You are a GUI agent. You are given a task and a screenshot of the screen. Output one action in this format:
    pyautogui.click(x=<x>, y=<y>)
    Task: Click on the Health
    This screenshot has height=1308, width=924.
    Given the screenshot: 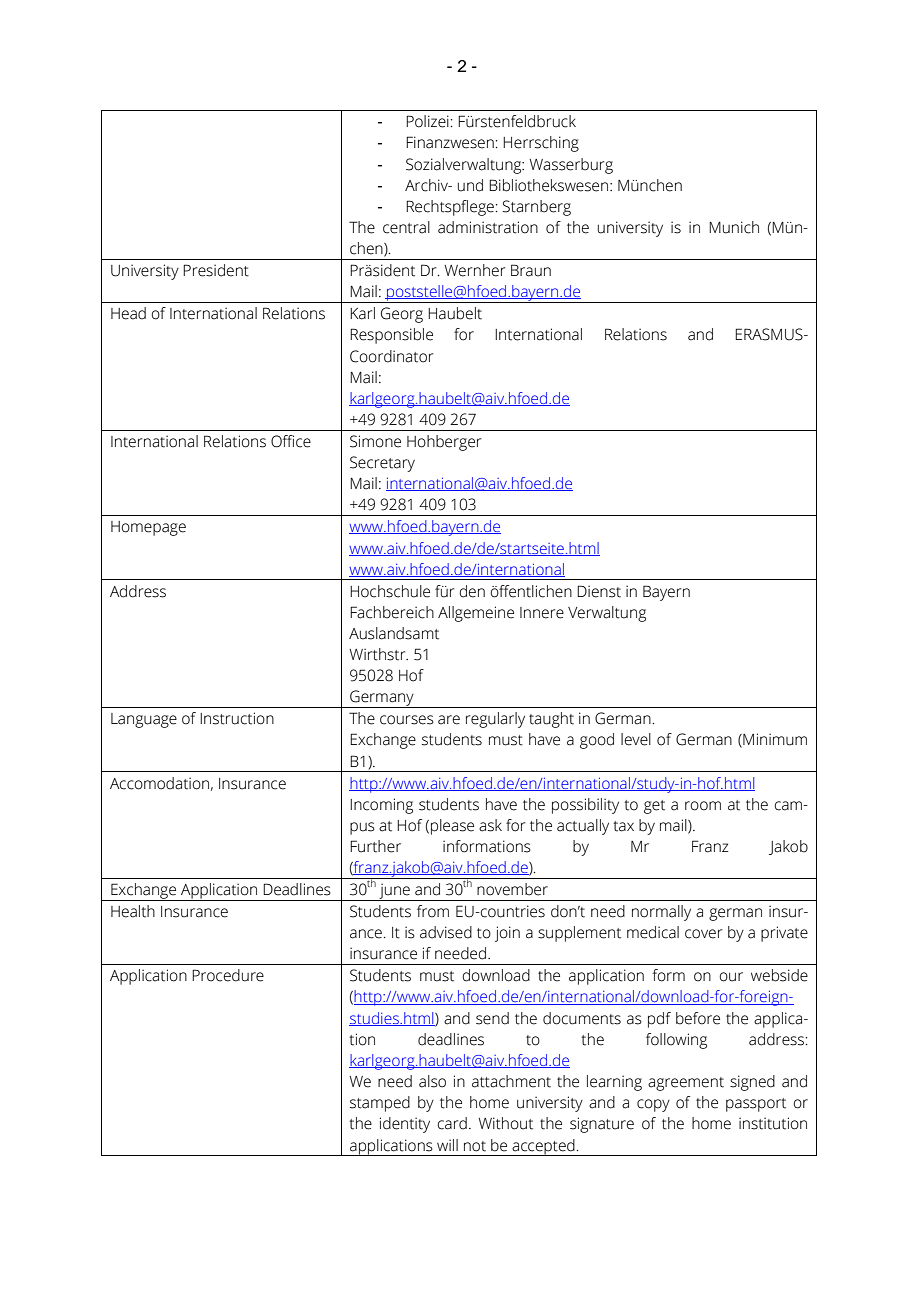 What is the action you would take?
    pyautogui.click(x=133, y=911)
